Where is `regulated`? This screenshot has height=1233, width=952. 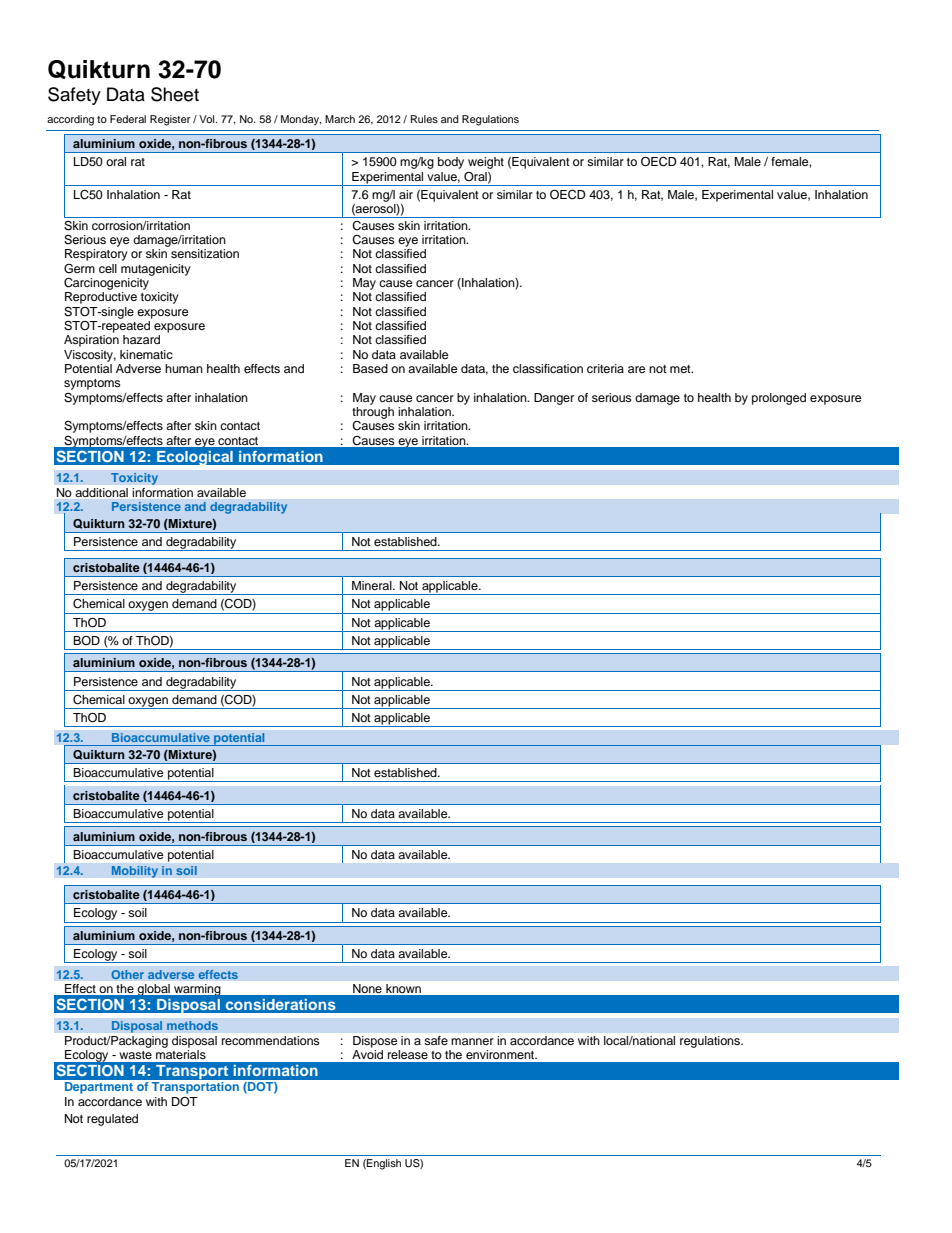 regulated is located at coordinates (112, 1120).
